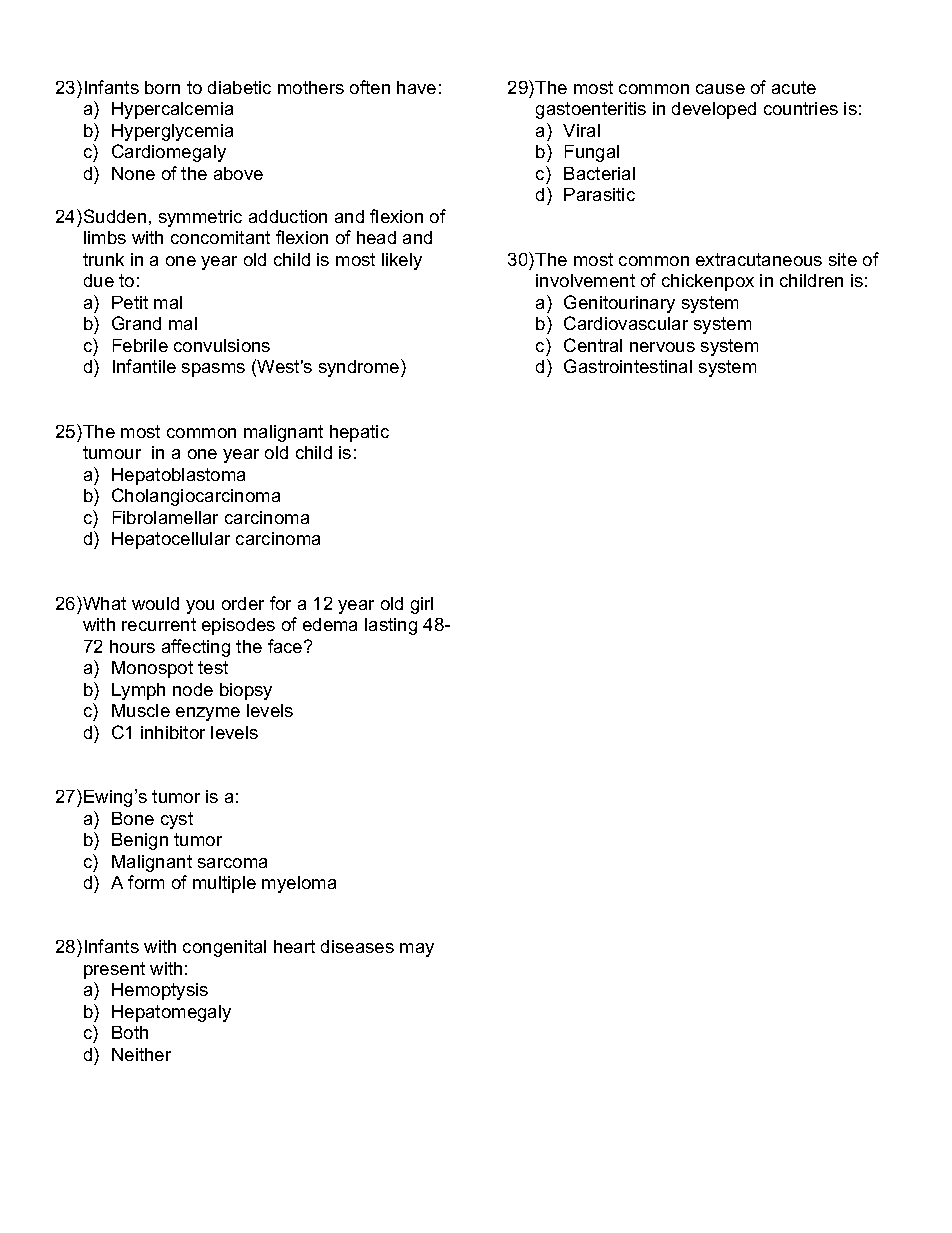 The height and width of the screenshot is (1233, 952). I want to click on Hepatomegaly, so click(171, 1013).
